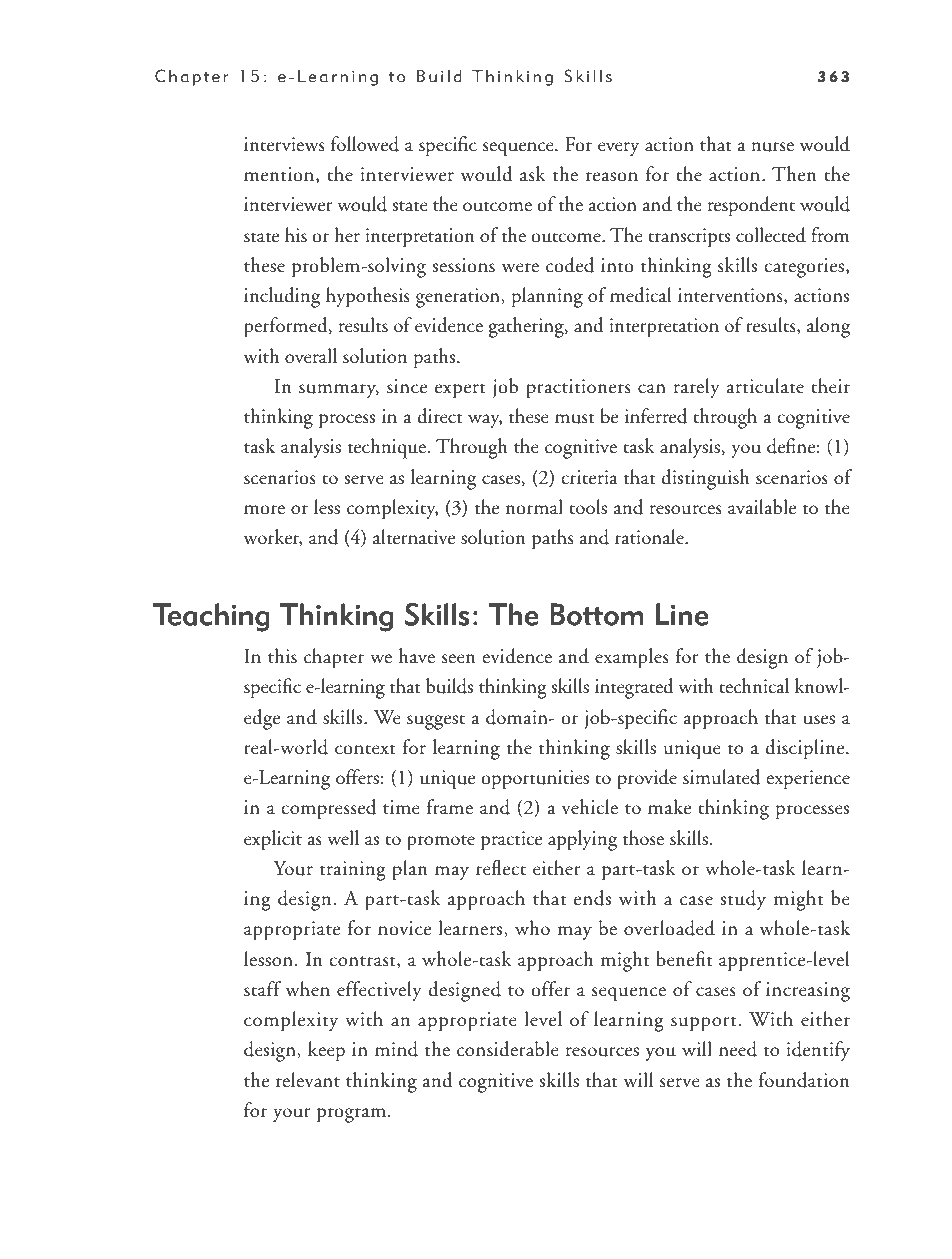 Image resolution: width=952 pixels, height=1259 pixels. I want to click on nurse, so click(772, 147).
